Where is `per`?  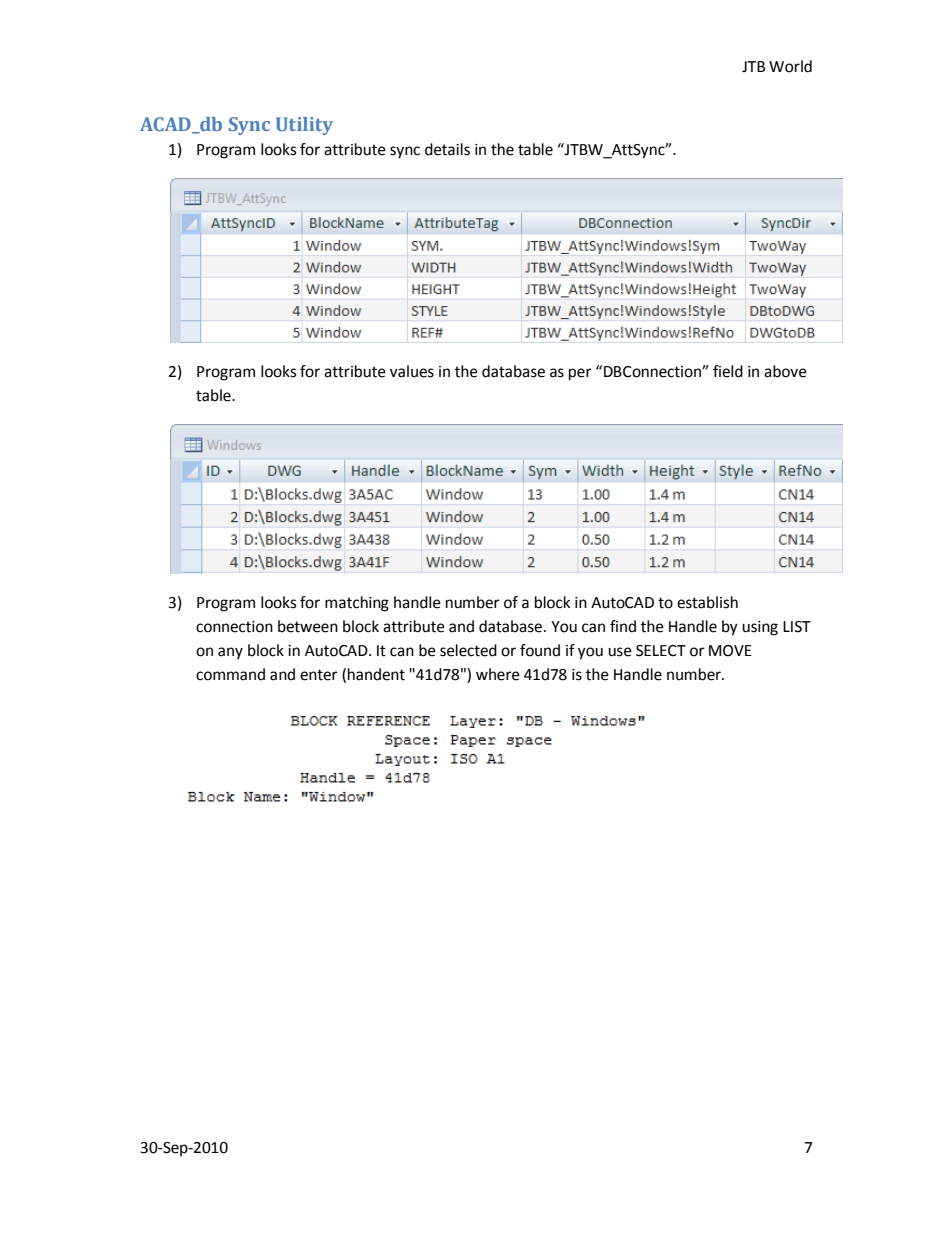
per is located at coordinates (580, 374).
